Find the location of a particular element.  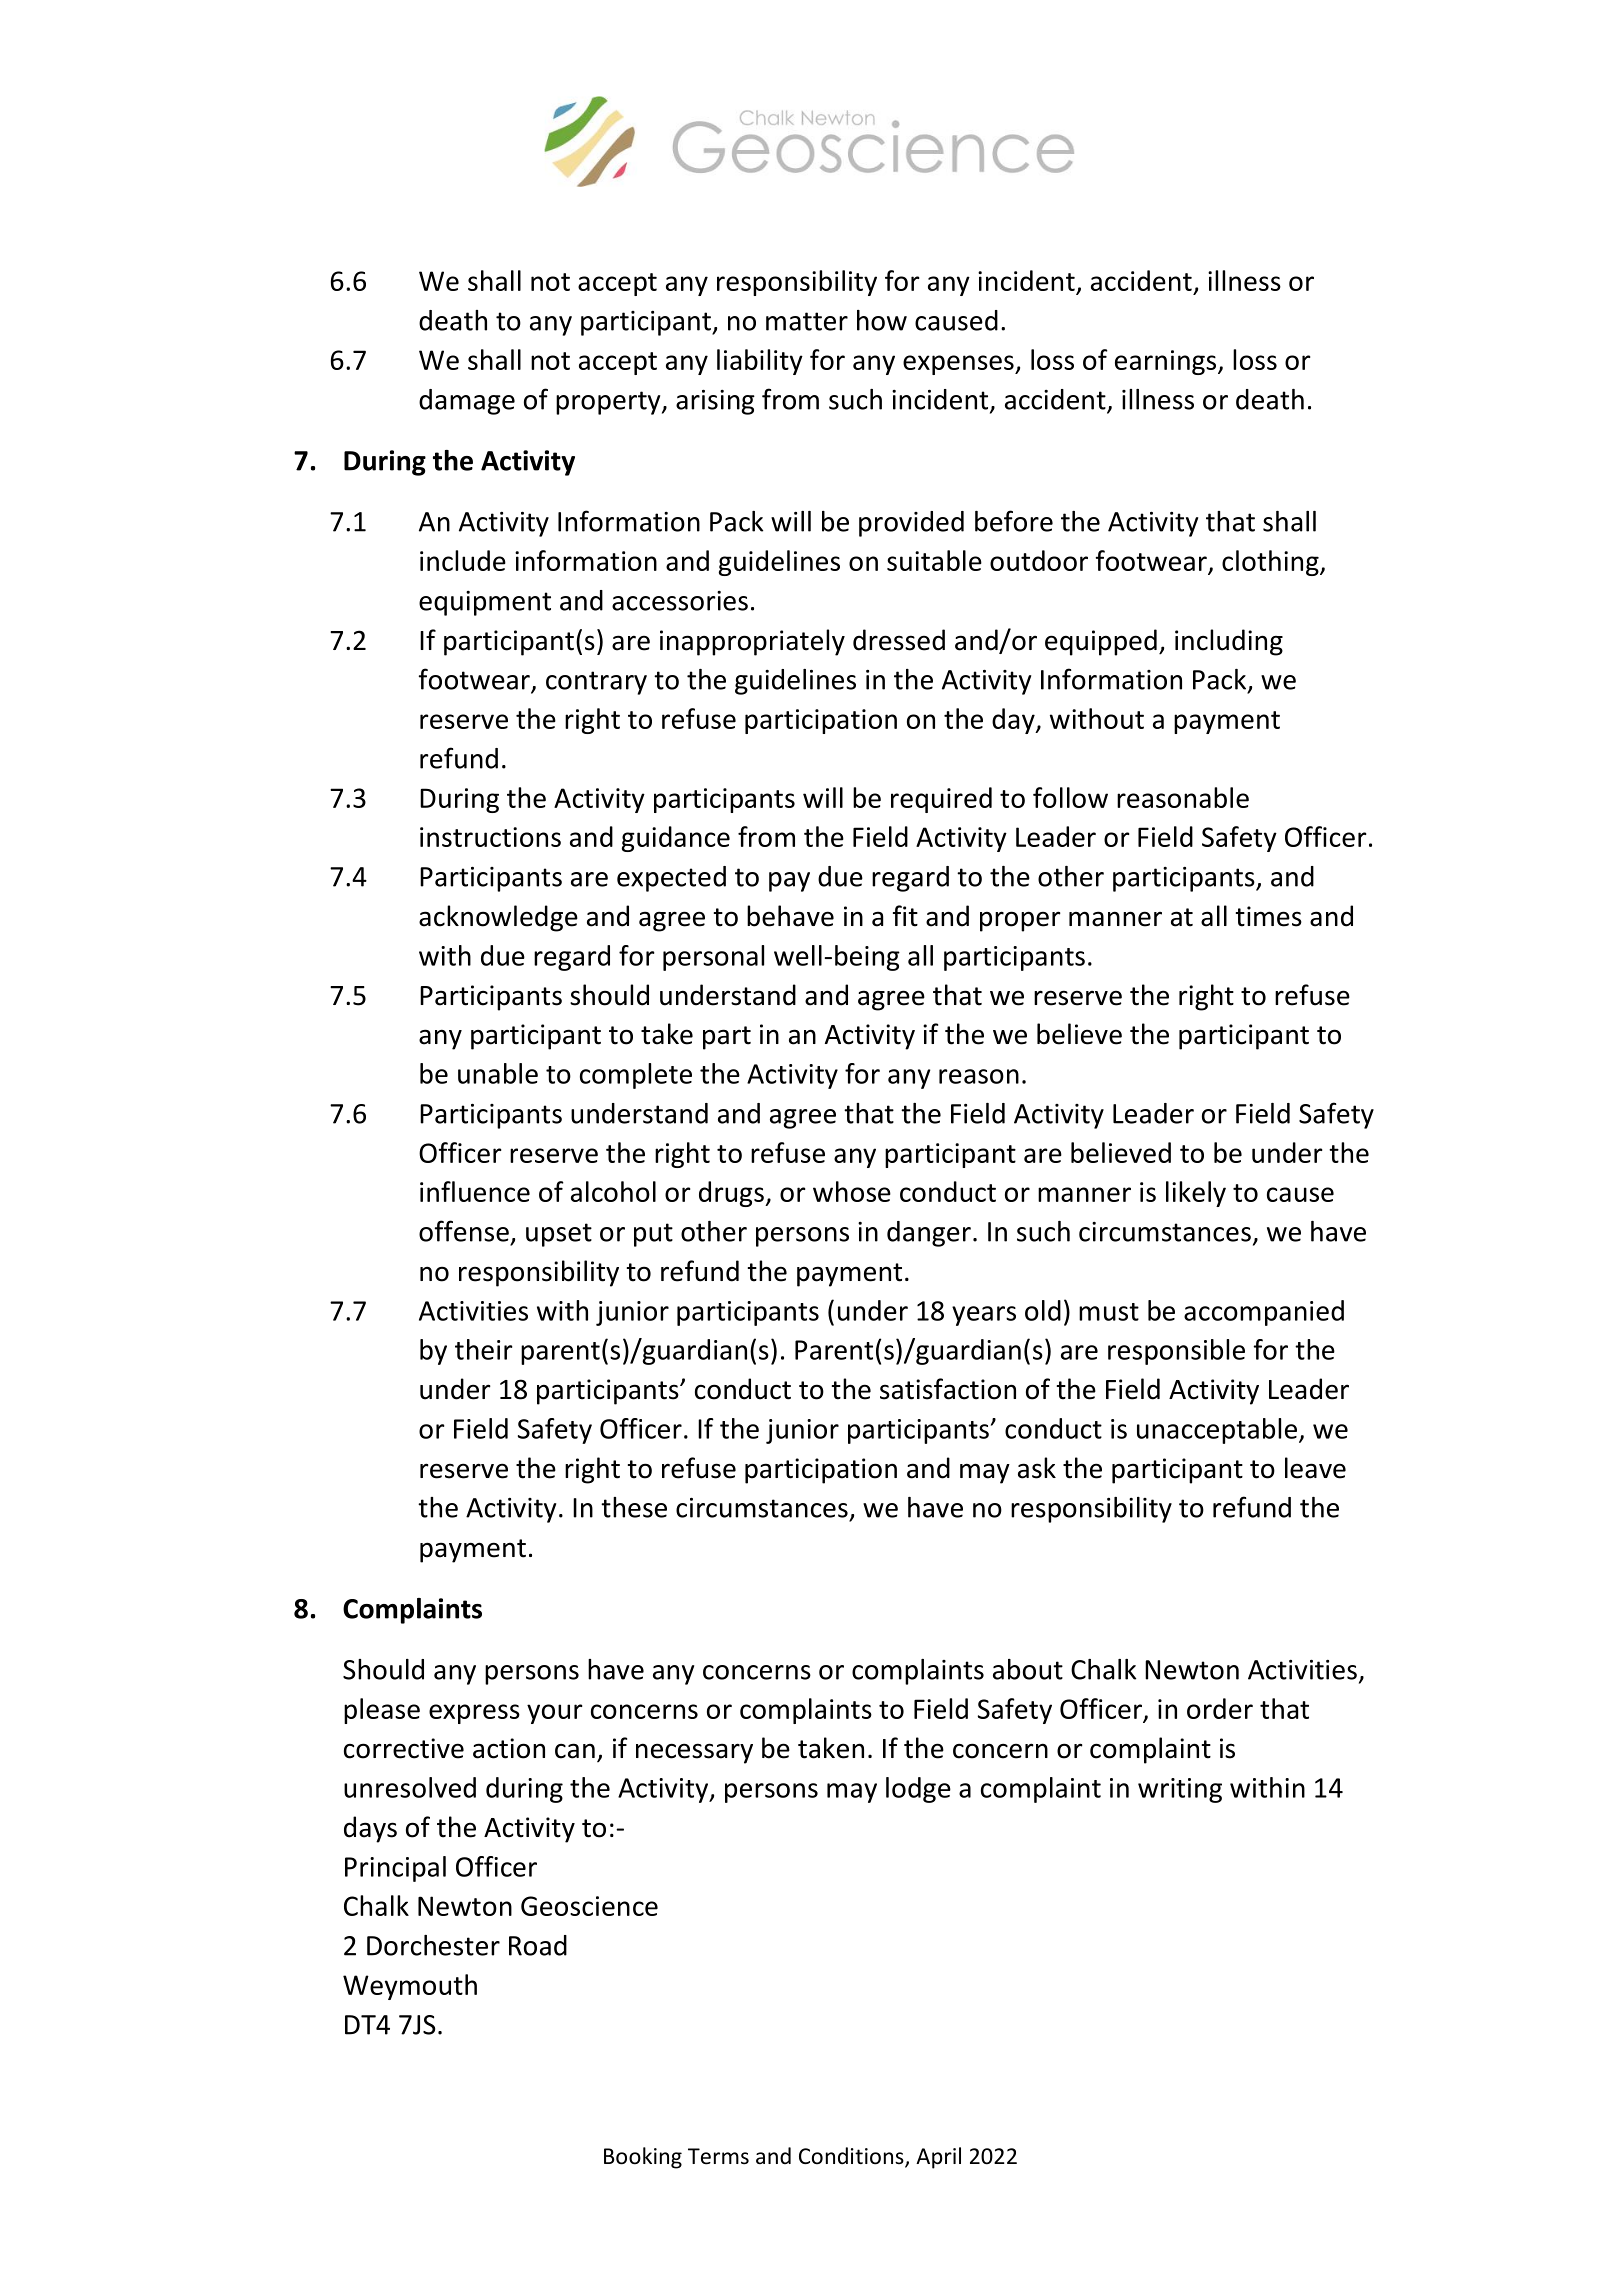

dressed is located at coordinates (899, 640).
